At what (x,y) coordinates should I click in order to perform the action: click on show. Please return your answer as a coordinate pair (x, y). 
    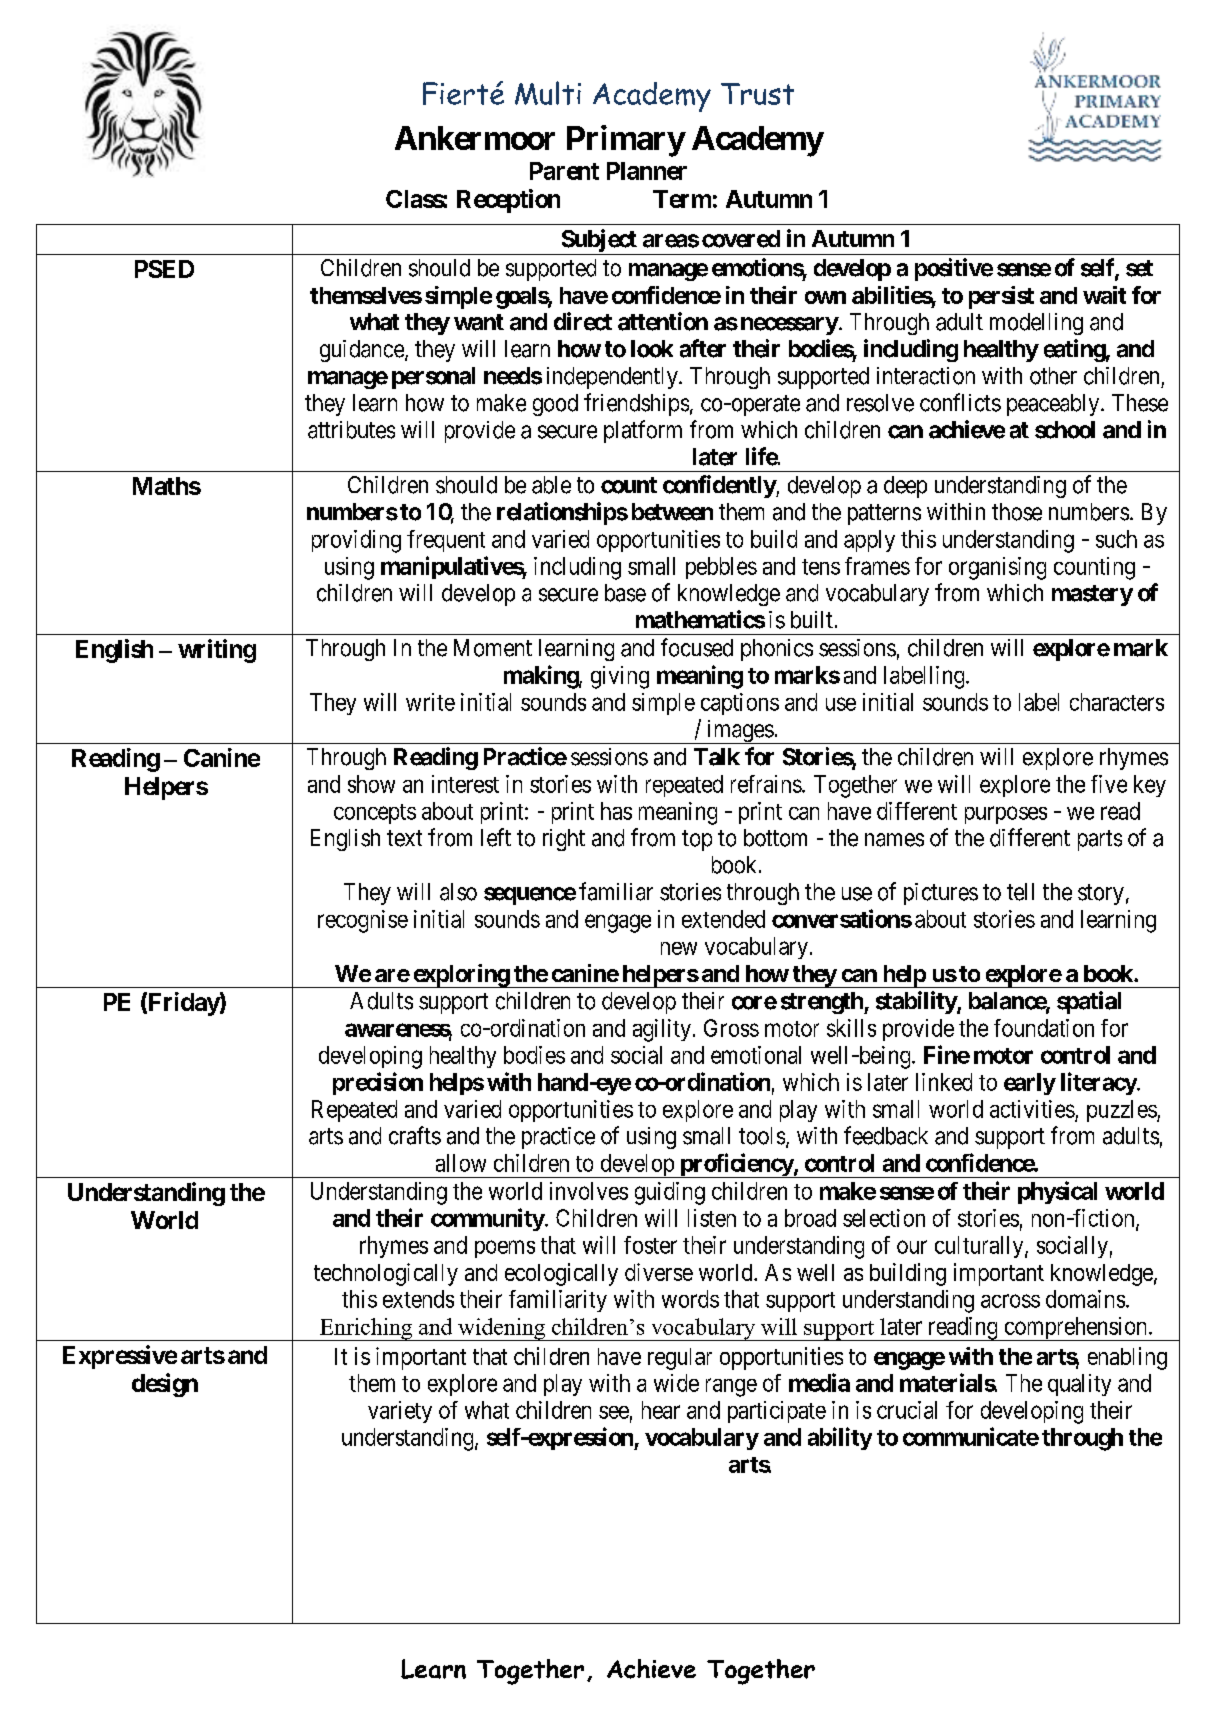
    Looking at the image, I should click on (371, 784).
